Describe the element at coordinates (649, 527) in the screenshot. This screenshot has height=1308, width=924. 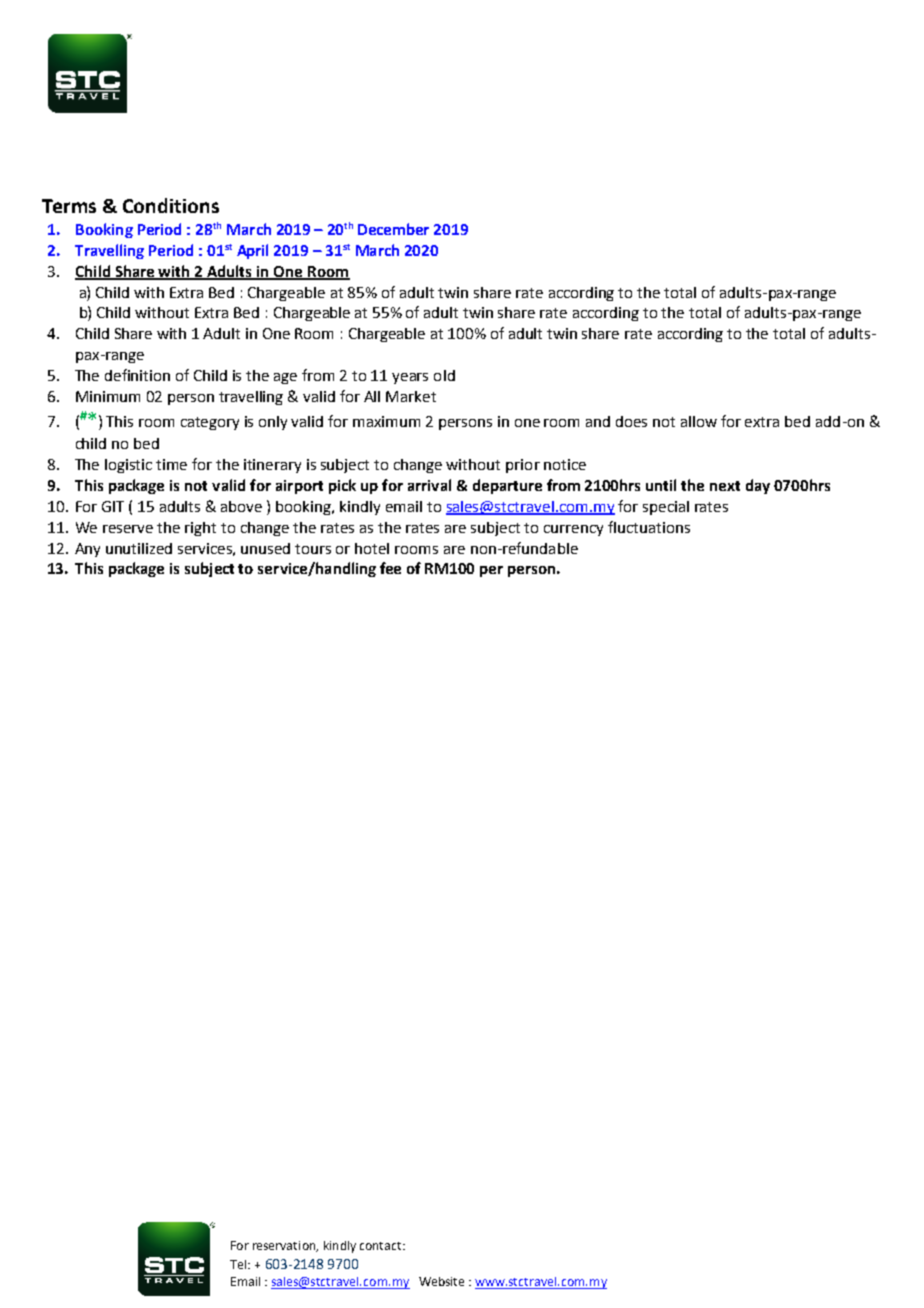
I see `fluctuations` at that location.
